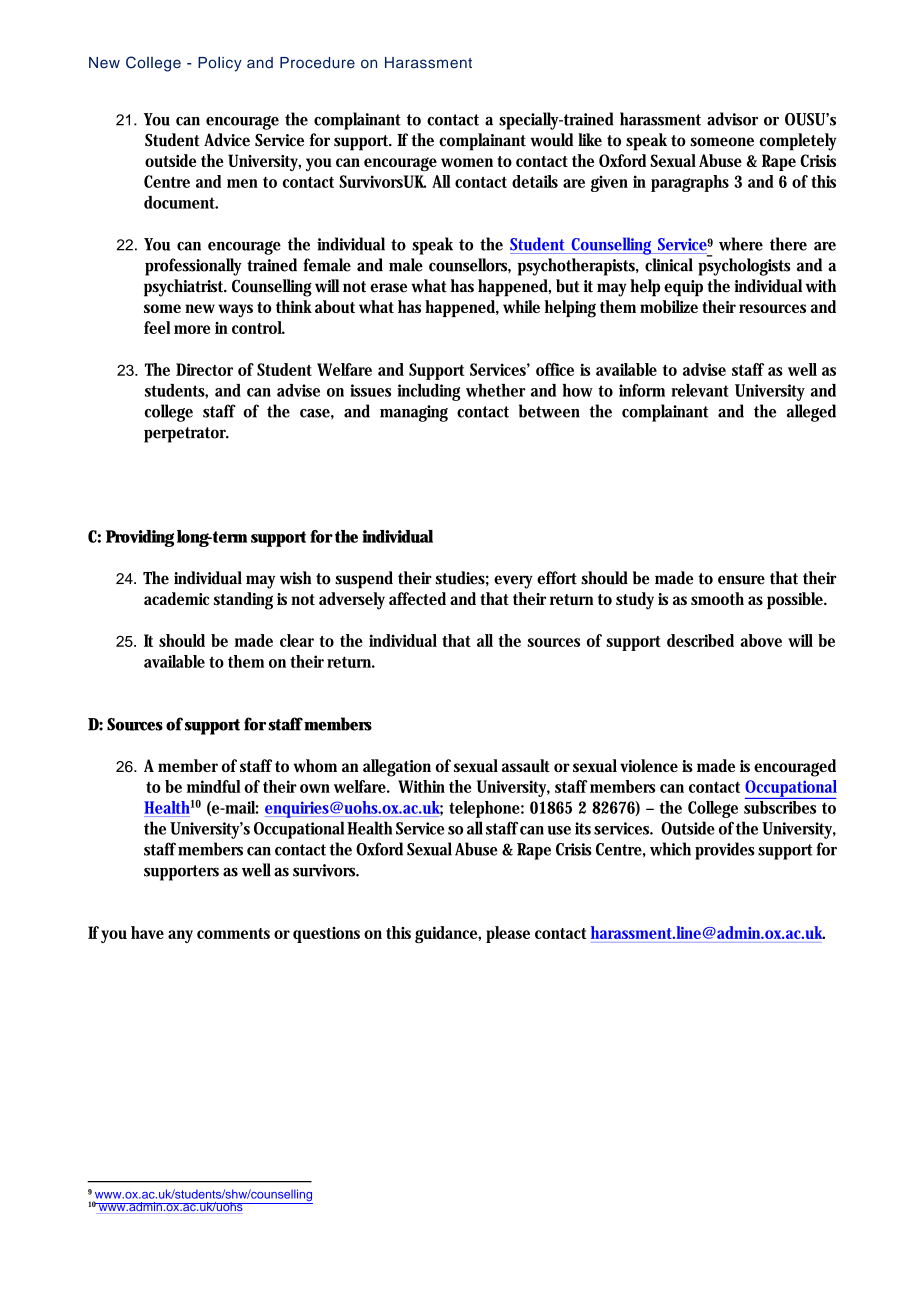  Describe the element at coordinates (551, 140) in the screenshot. I see `would` at that location.
